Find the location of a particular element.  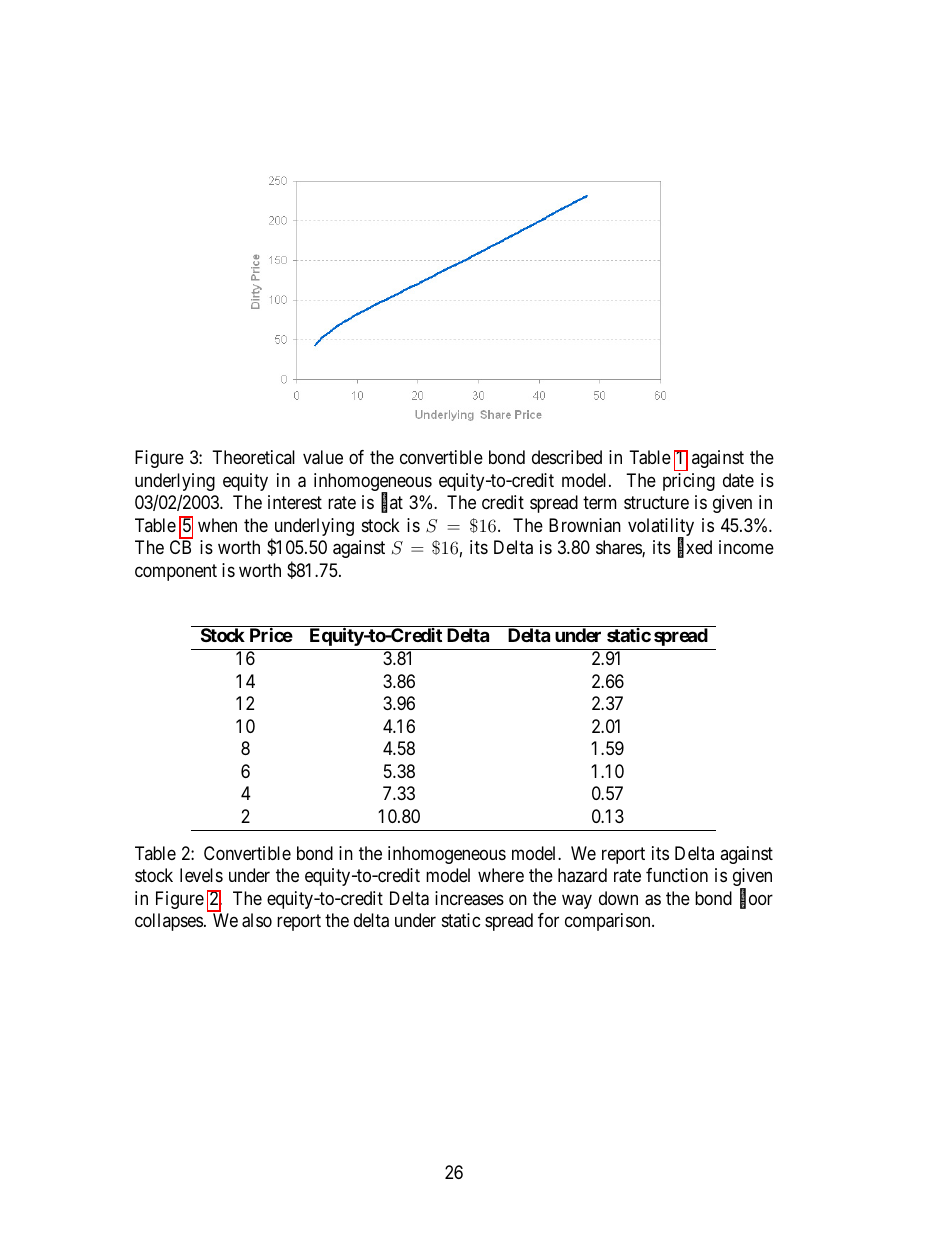

Theoretical is located at coordinates (253, 457).
